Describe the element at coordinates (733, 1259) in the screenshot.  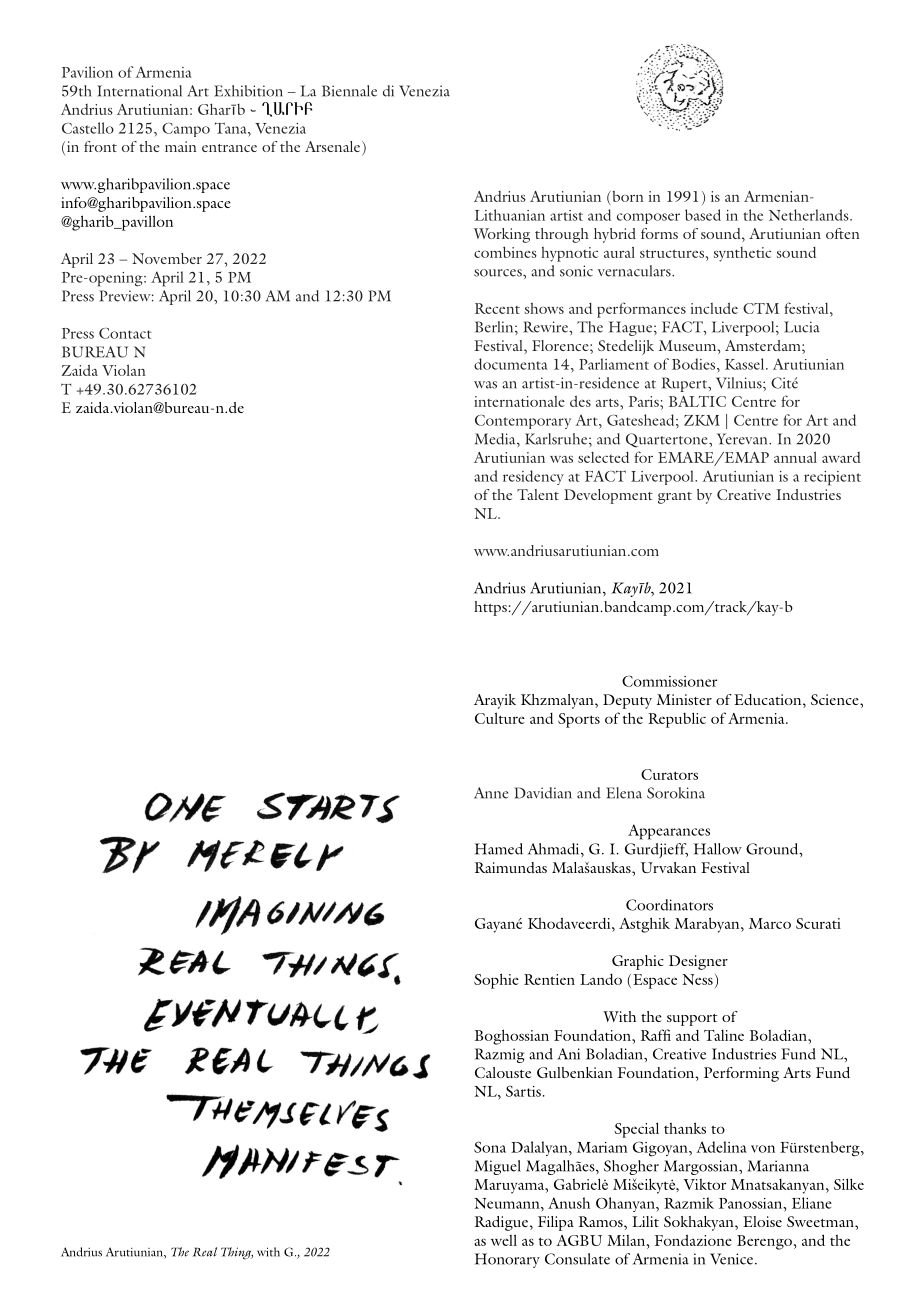
I see `Venice` at that location.
